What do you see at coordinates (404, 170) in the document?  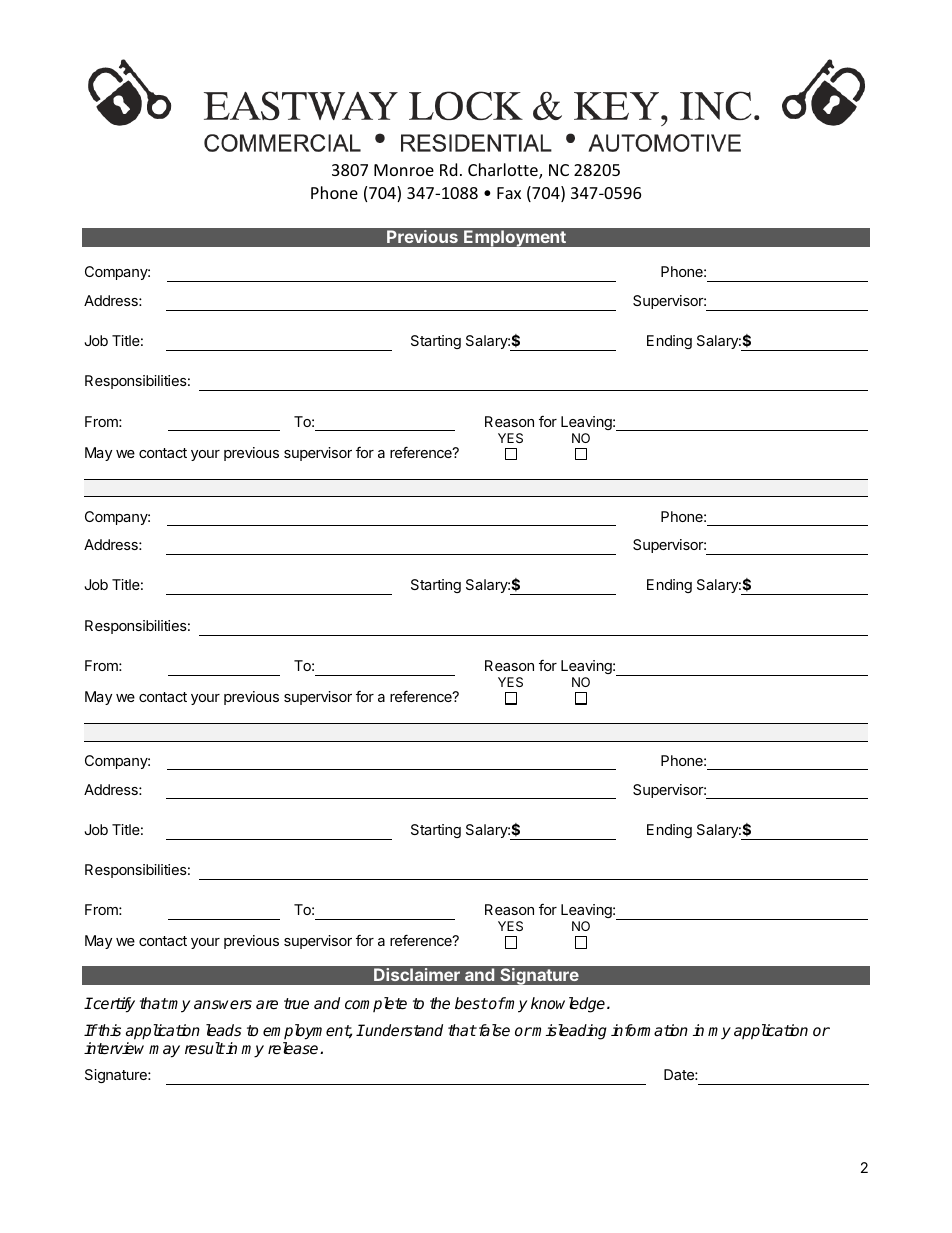 I see `Monroe` at bounding box center [404, 170].
